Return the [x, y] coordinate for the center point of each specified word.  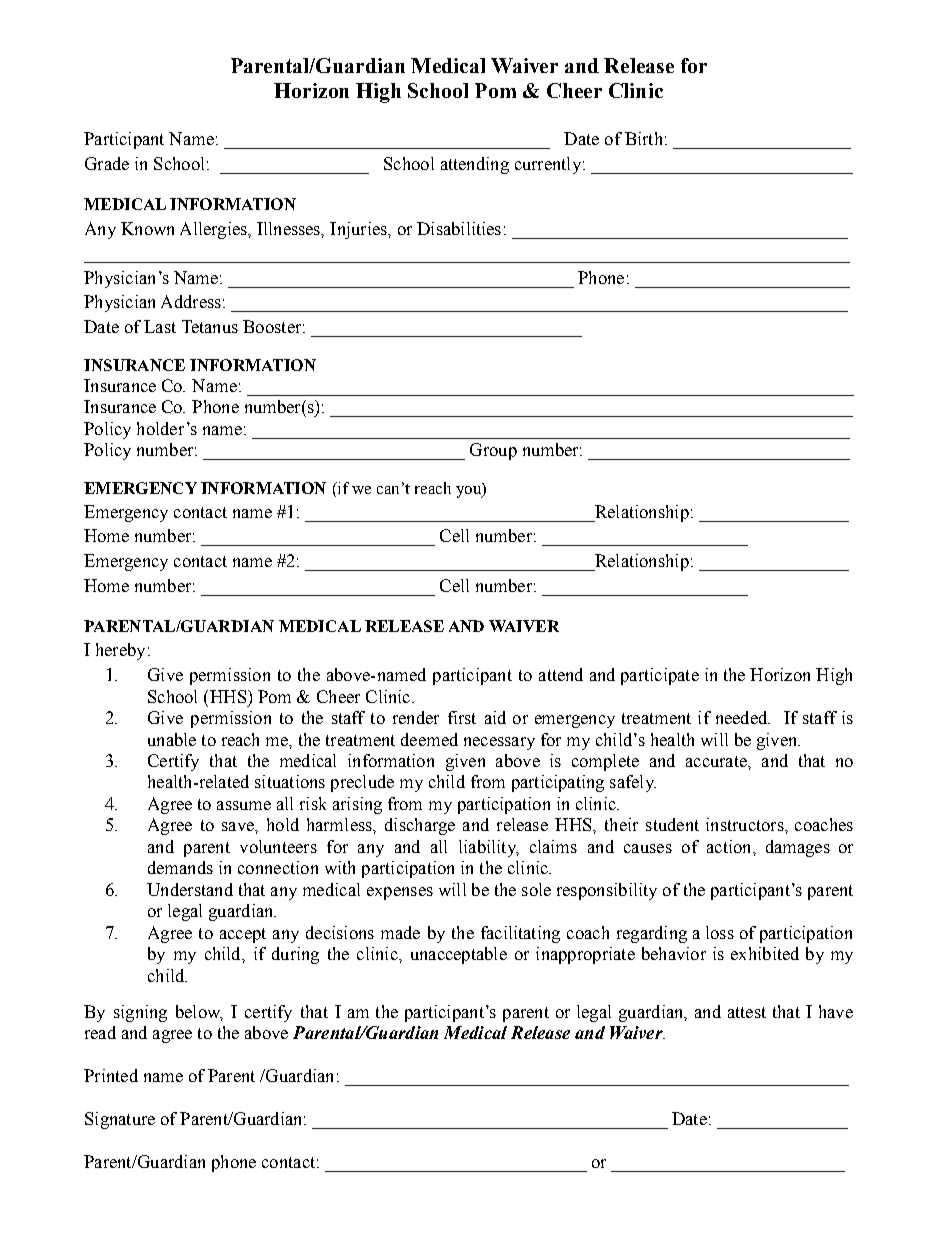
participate [660, 676]
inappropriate [585, 955]
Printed [111, 1075]
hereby [120, 651]
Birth [643, 138]
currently [548, 165]
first [462, 717]
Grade [107, 163]
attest [747, 1012]
